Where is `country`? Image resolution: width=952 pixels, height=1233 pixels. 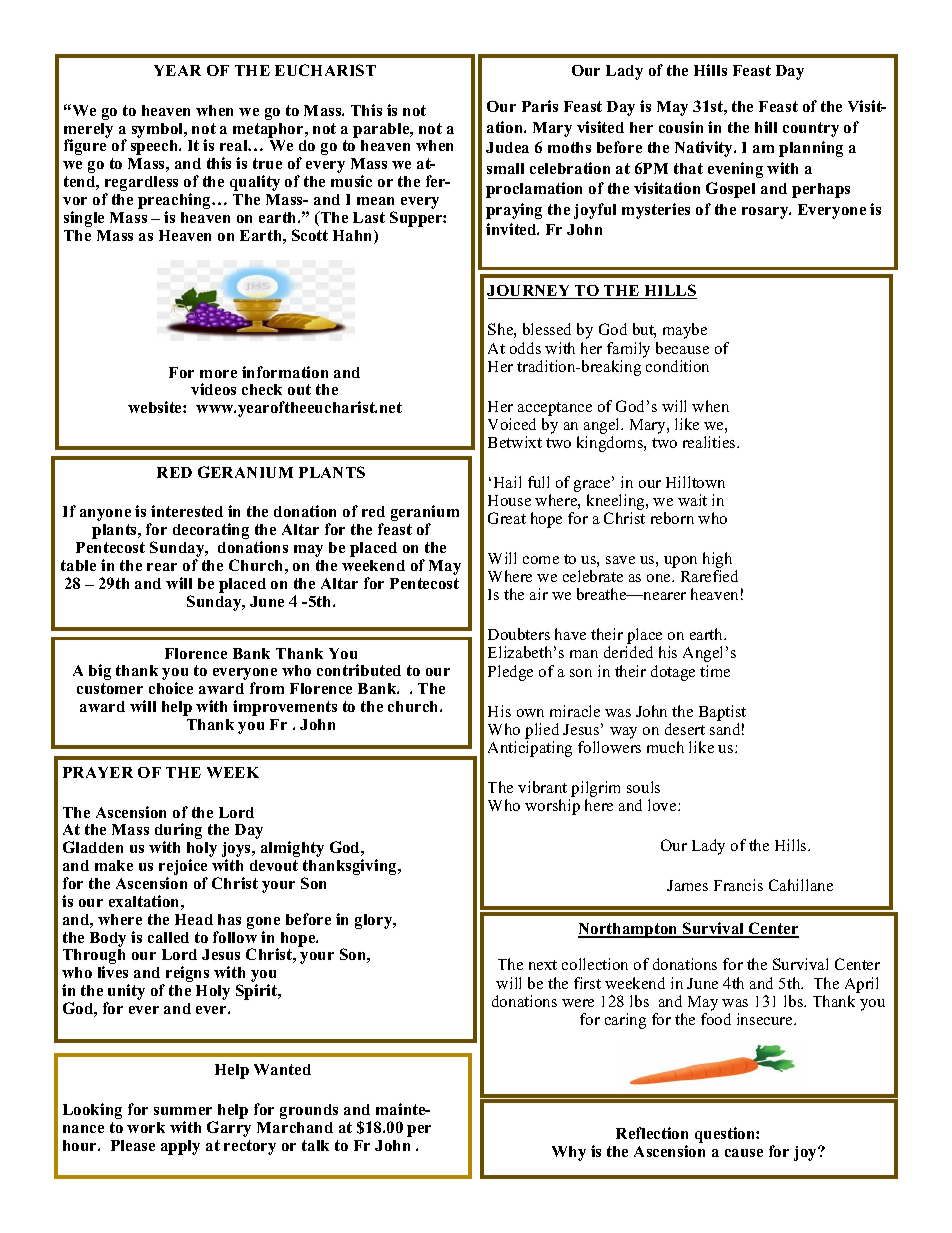 country is located at coordinates (811, 129).
